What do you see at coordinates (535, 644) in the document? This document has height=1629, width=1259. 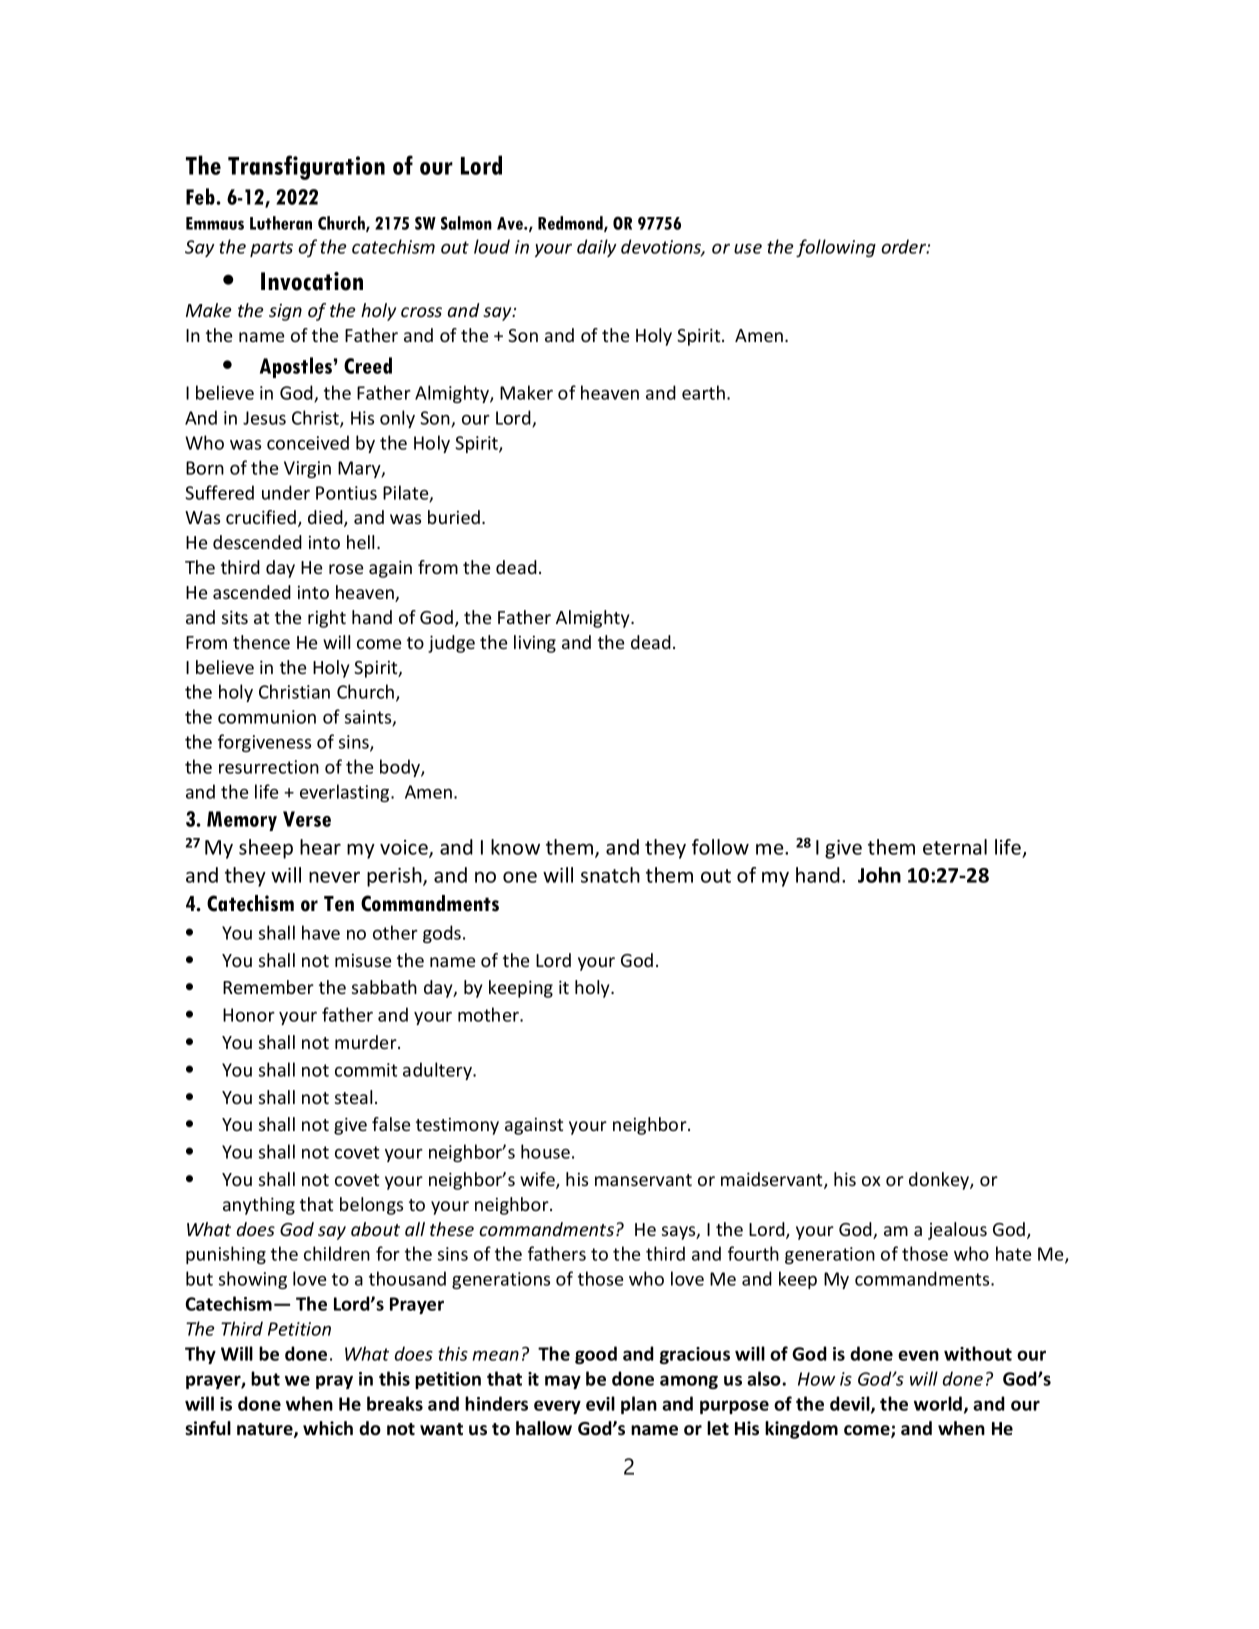 I see `living` at bounding box center [535, 644].
